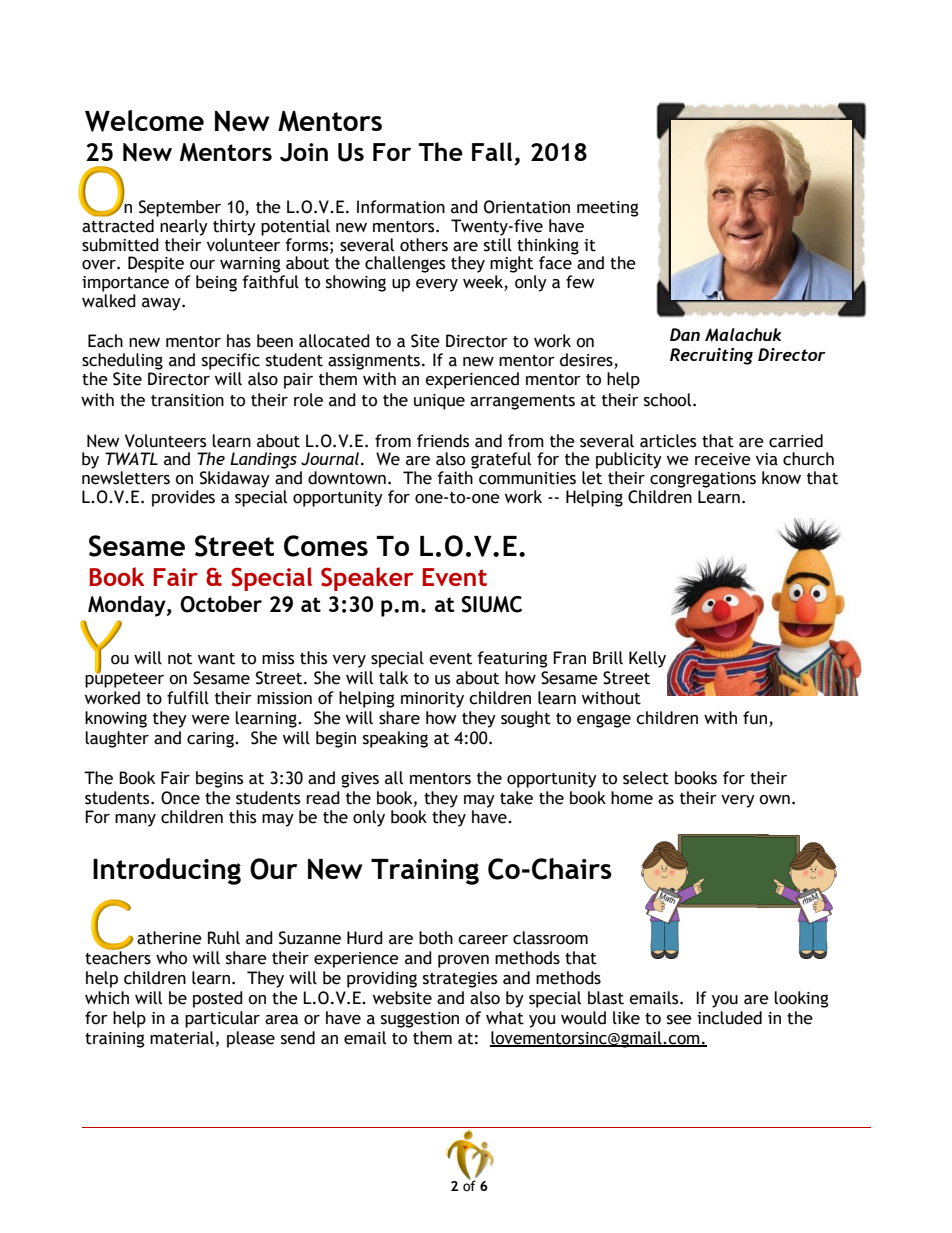 The height and width of the screenshot is (1233, 952). I want to click on suggestion, so click(420, 1020).
